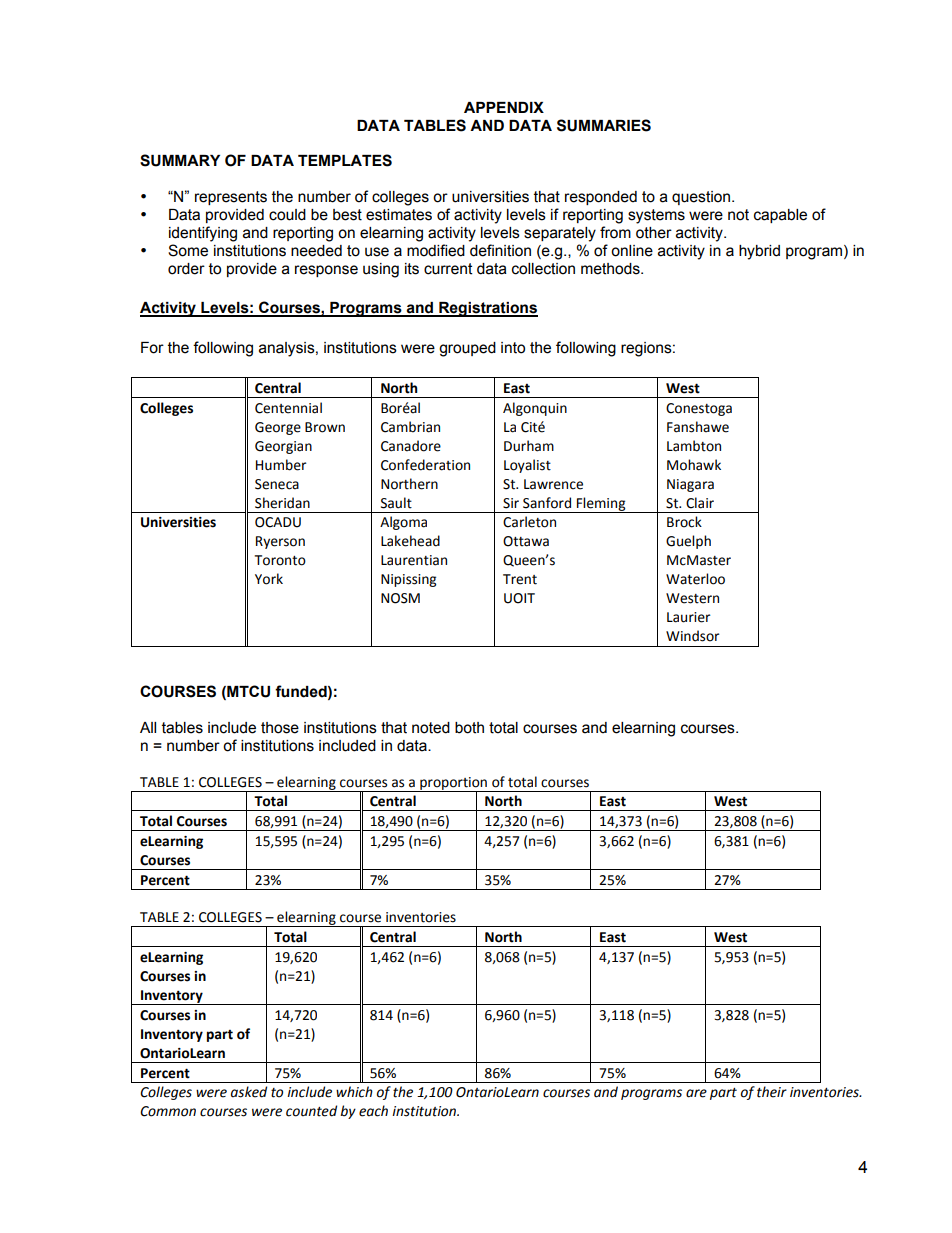 This screenshot has height=1233, width=952. What do you see at coordinates (604, 125) in the screenshot?
I see `SUMMARIES` at bounding box center [604, 125].
